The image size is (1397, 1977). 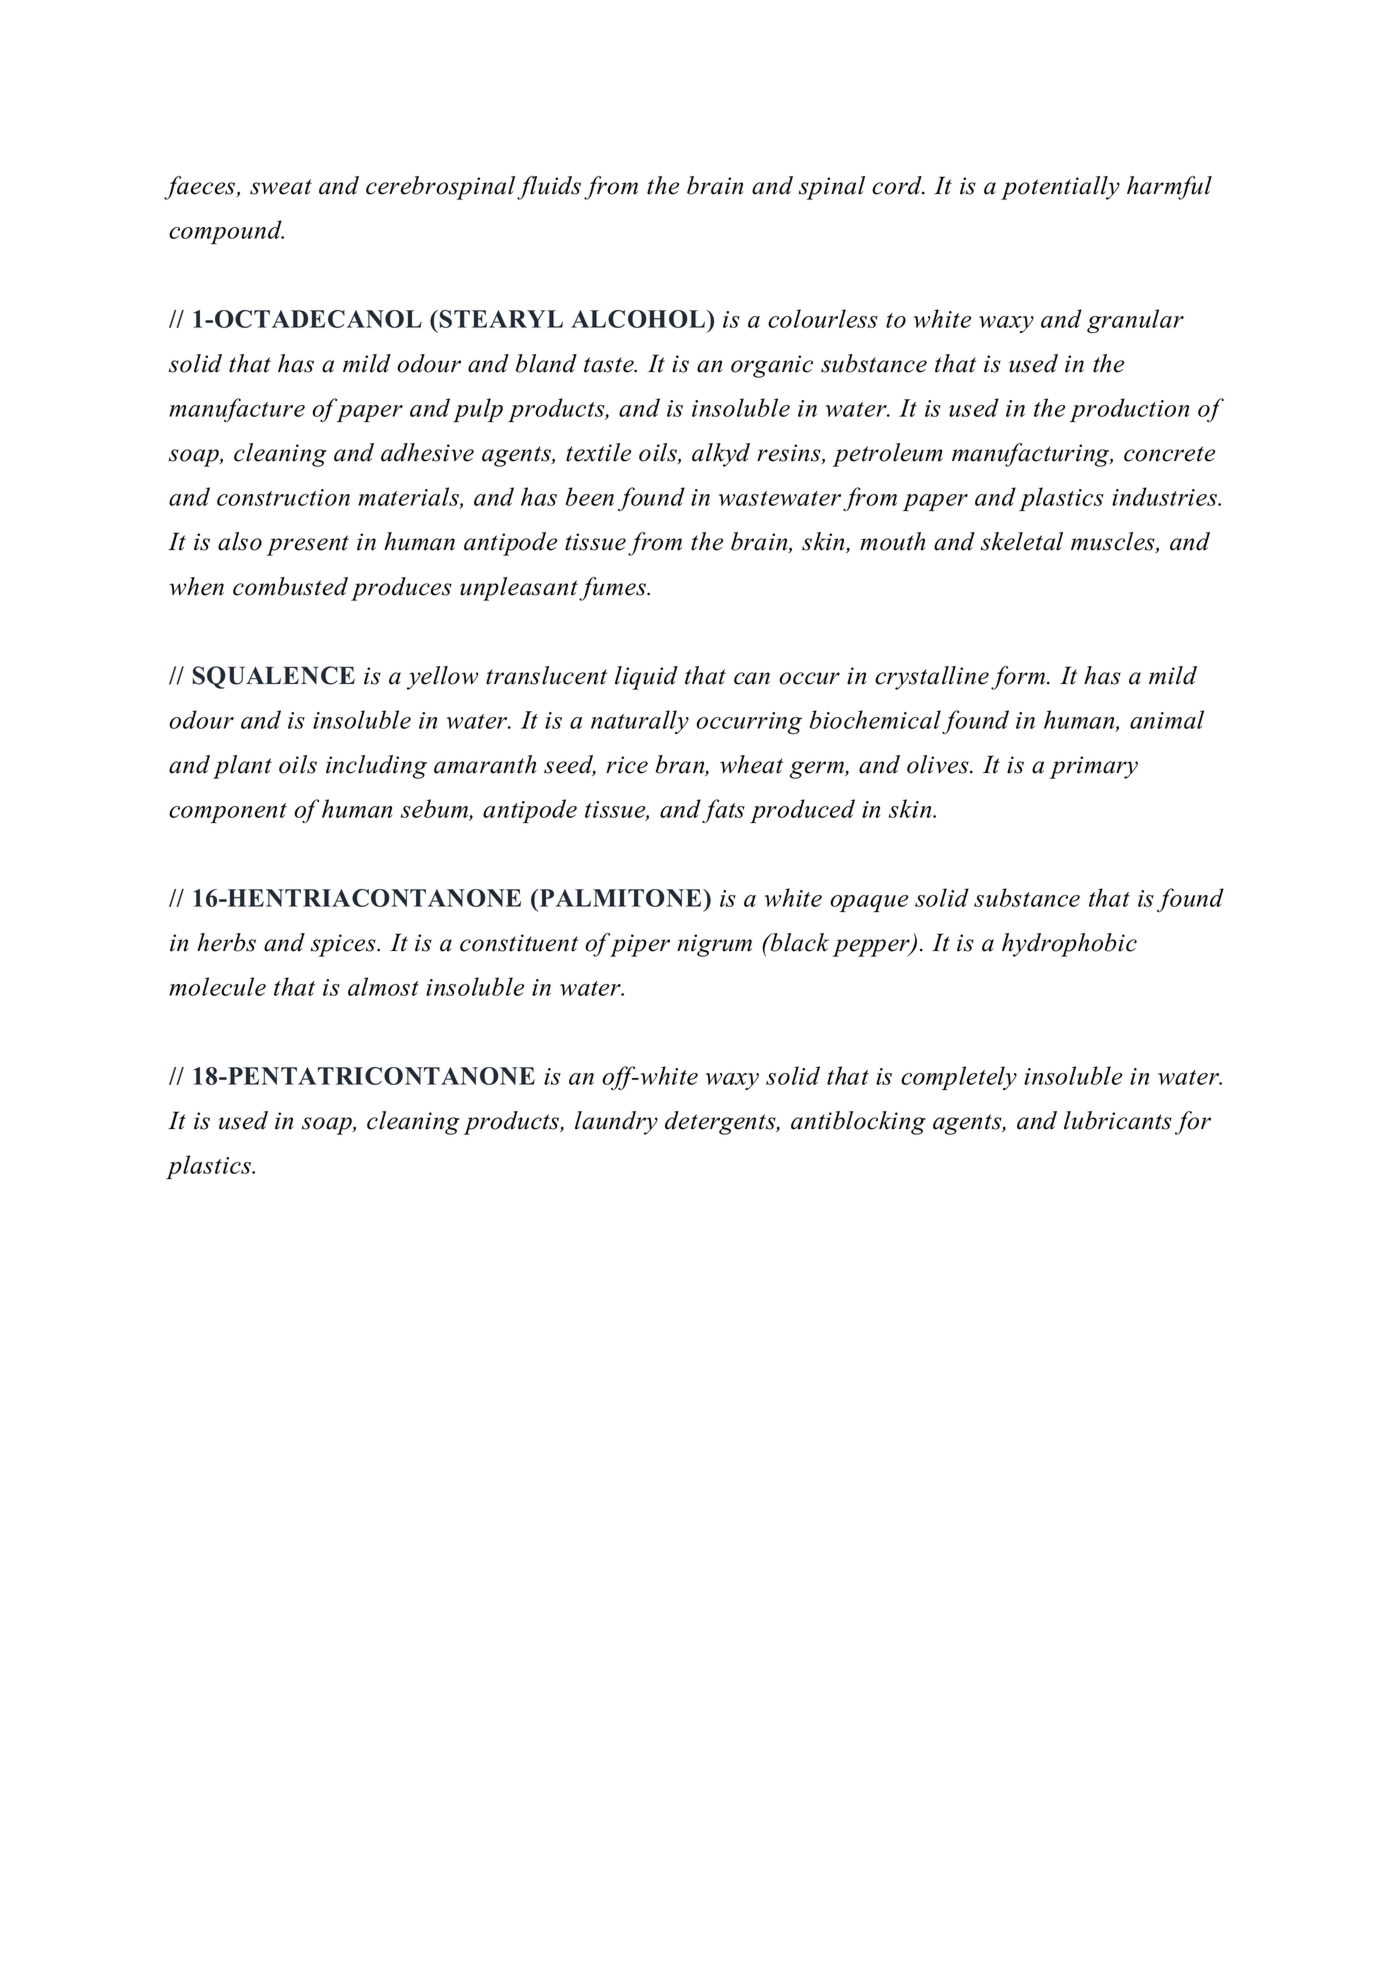 What do you see at coordinates (549, 188) in the document?
I see `fluids` at bounding box center [549, 188].
